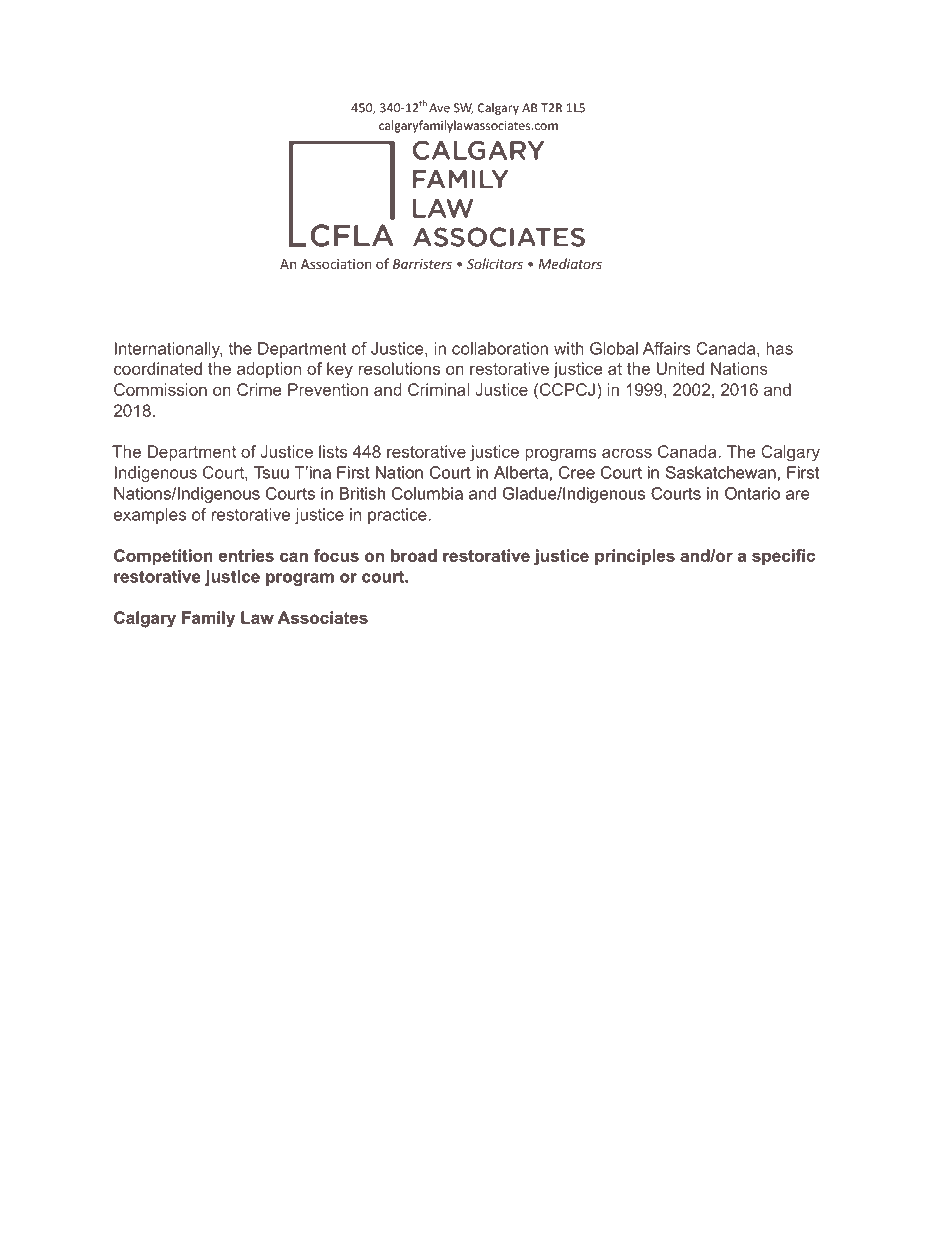 The image size is (952, 1233). Describe the element at coordinates (439, 108) in the screenshot. I see `Ave` at that location.
